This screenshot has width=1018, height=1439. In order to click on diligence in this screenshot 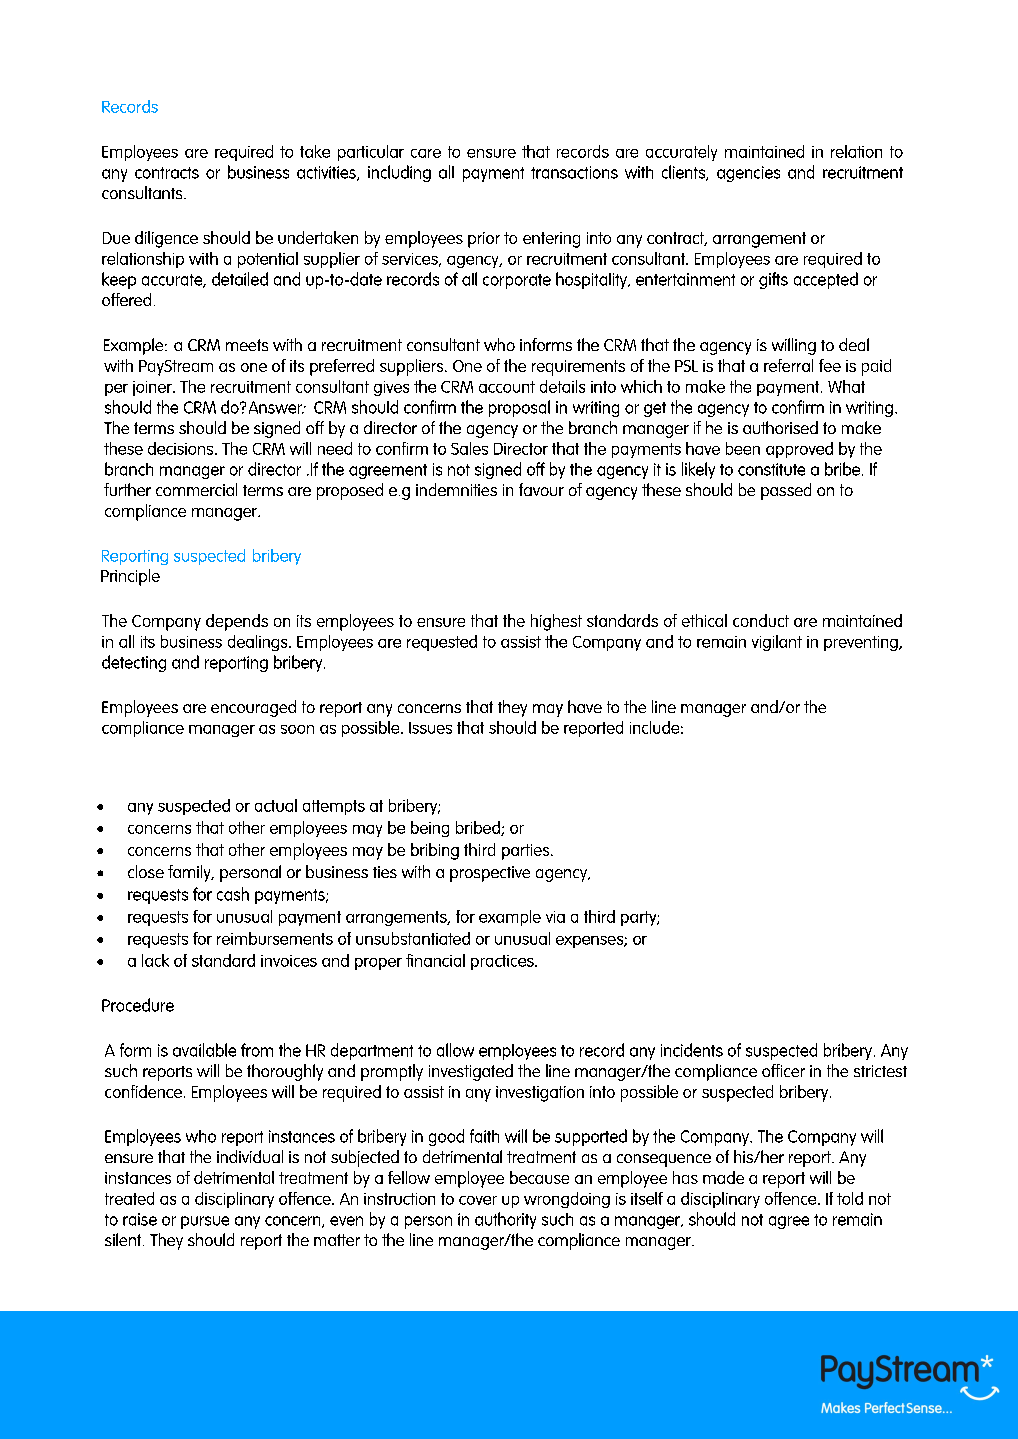, I will do `click(166, 239)`.
